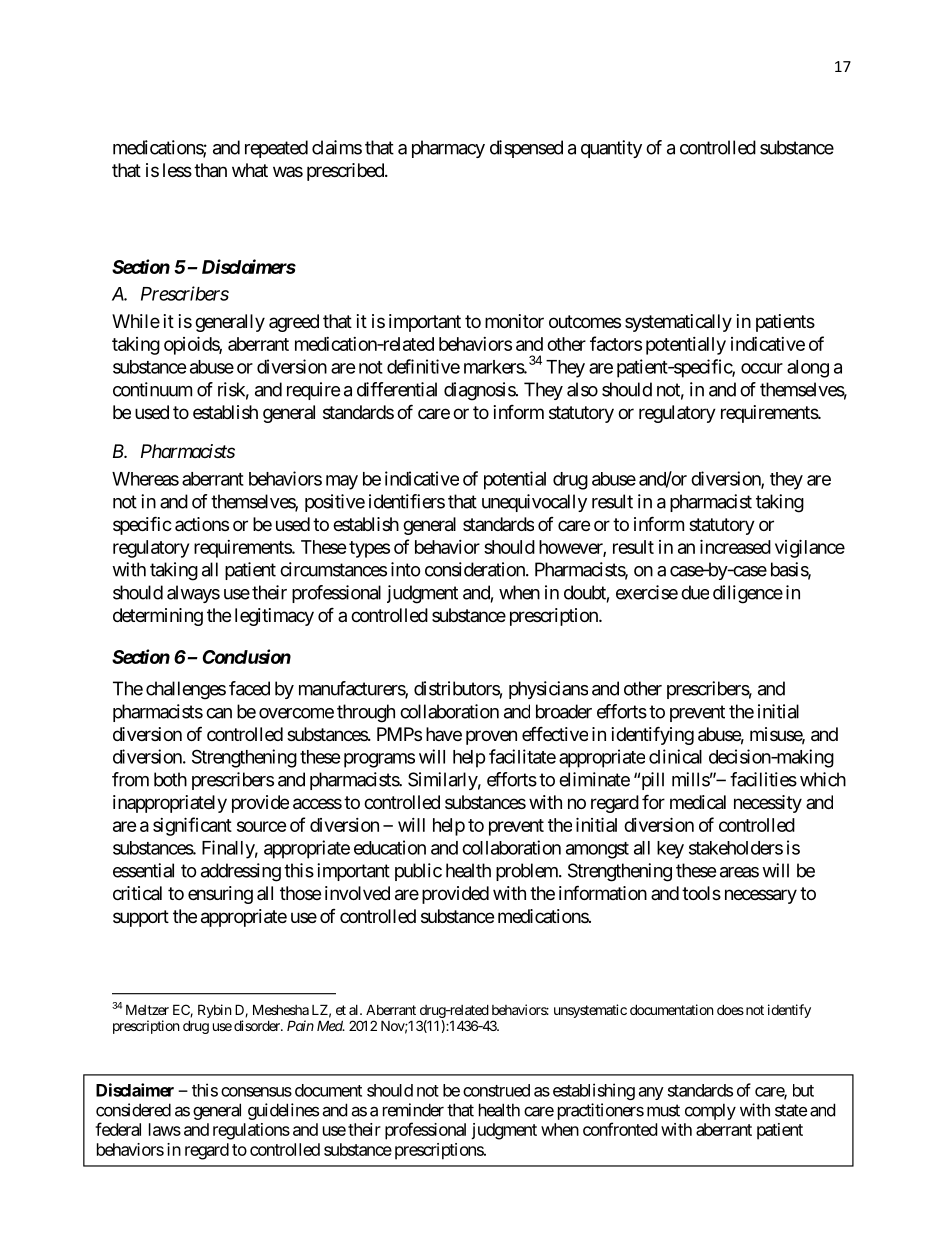  Describe the element at coordinates (528, 872) in the page. I see `problem` at that location.
